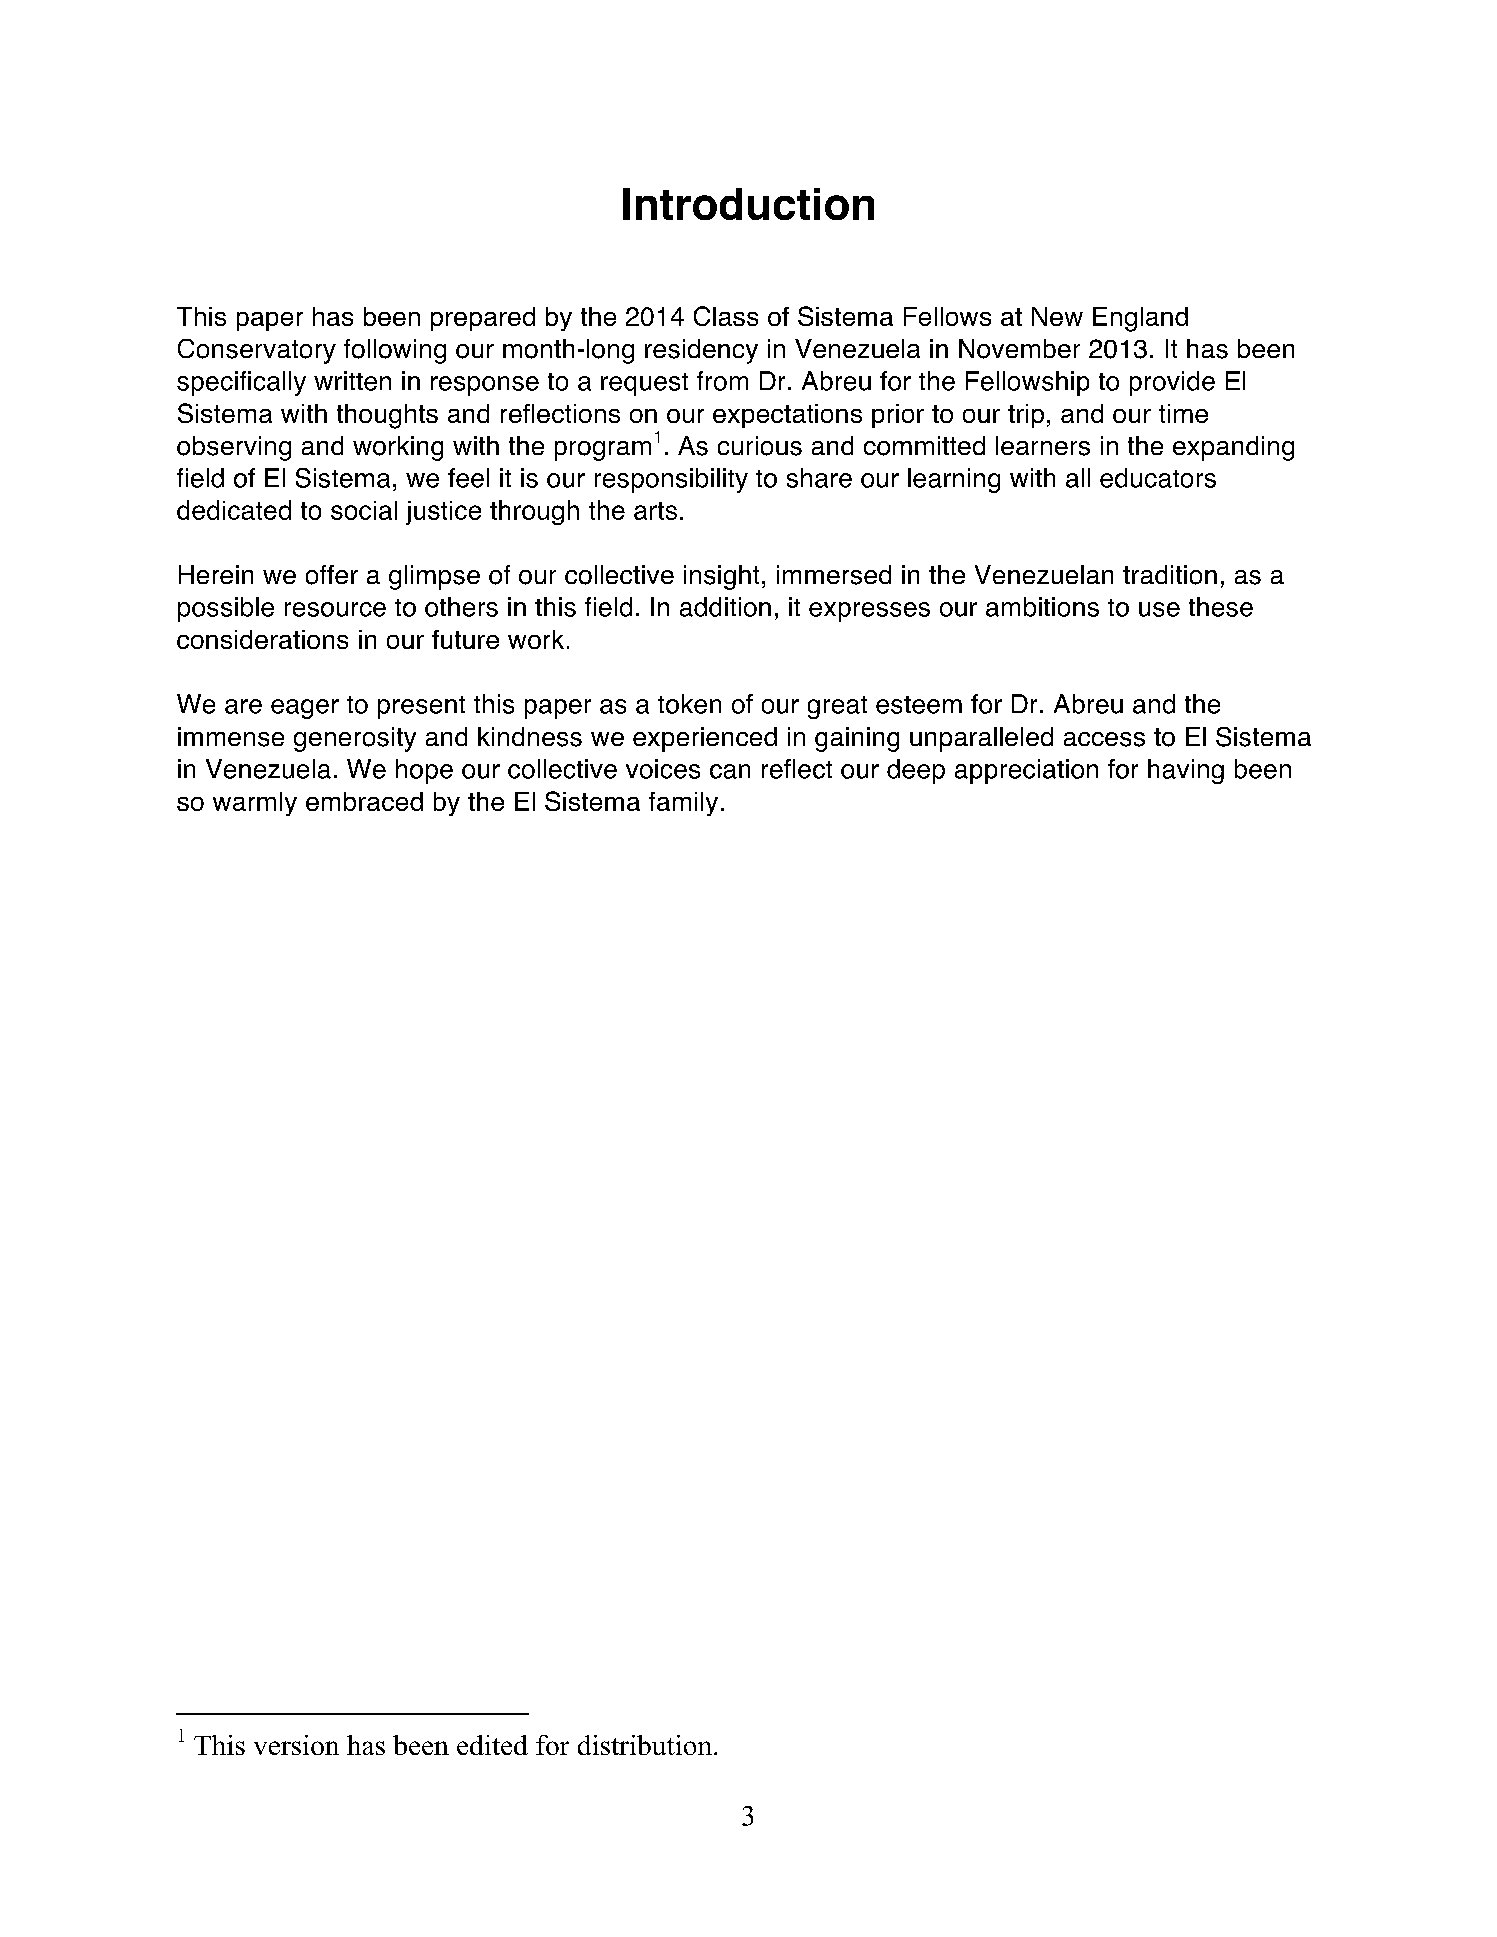 This image has height=1937, width=1497. I want to click on having, so click(1186, 771).
